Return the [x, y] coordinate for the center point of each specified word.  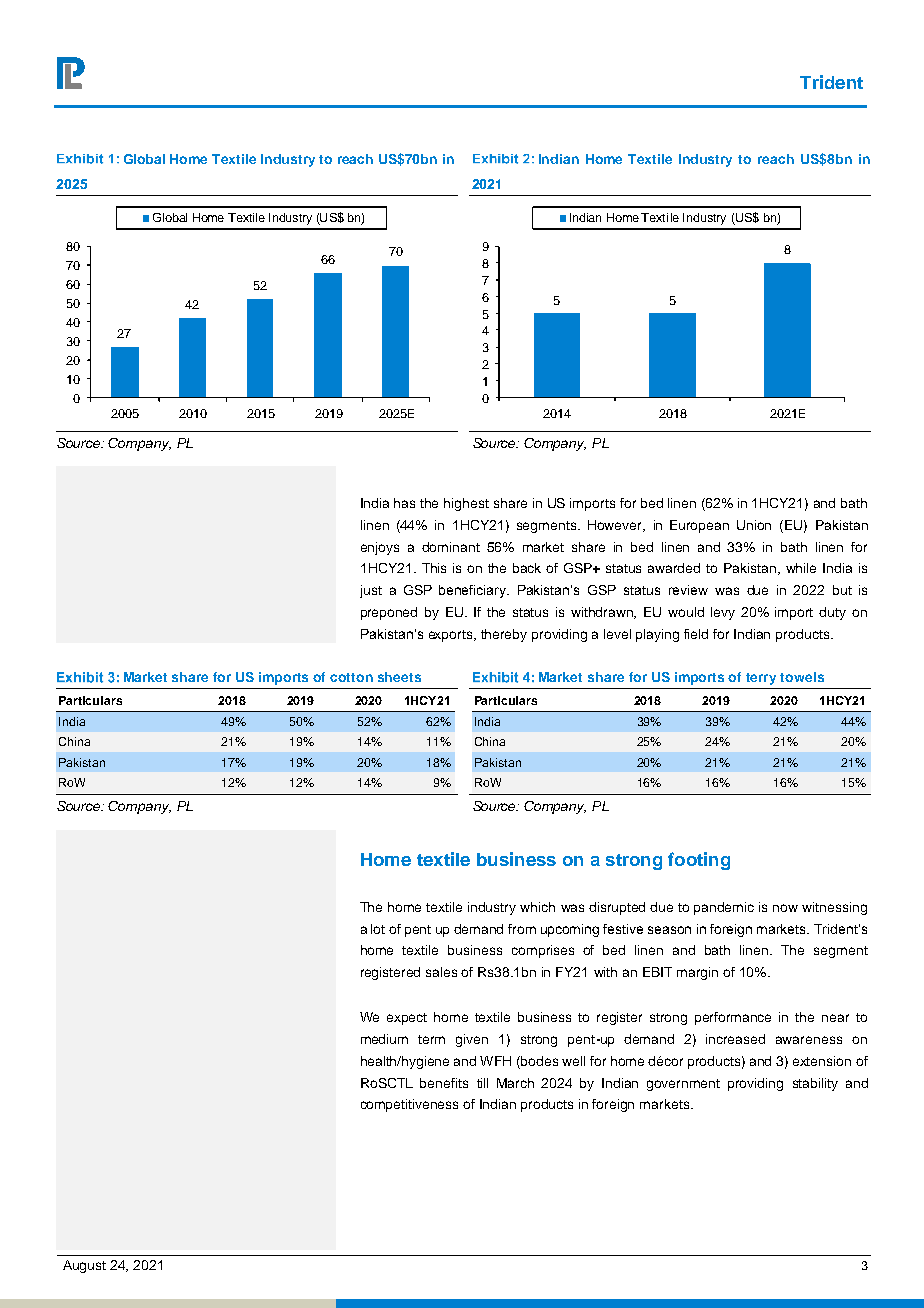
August [84, 1266]
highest [466, 504]
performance [733, 1018]
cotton [351, 677]
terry [761, 679]
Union [754, 525]
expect [407, 1019]
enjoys [380, 548]
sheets [399, 677]
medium [384, 1039]
